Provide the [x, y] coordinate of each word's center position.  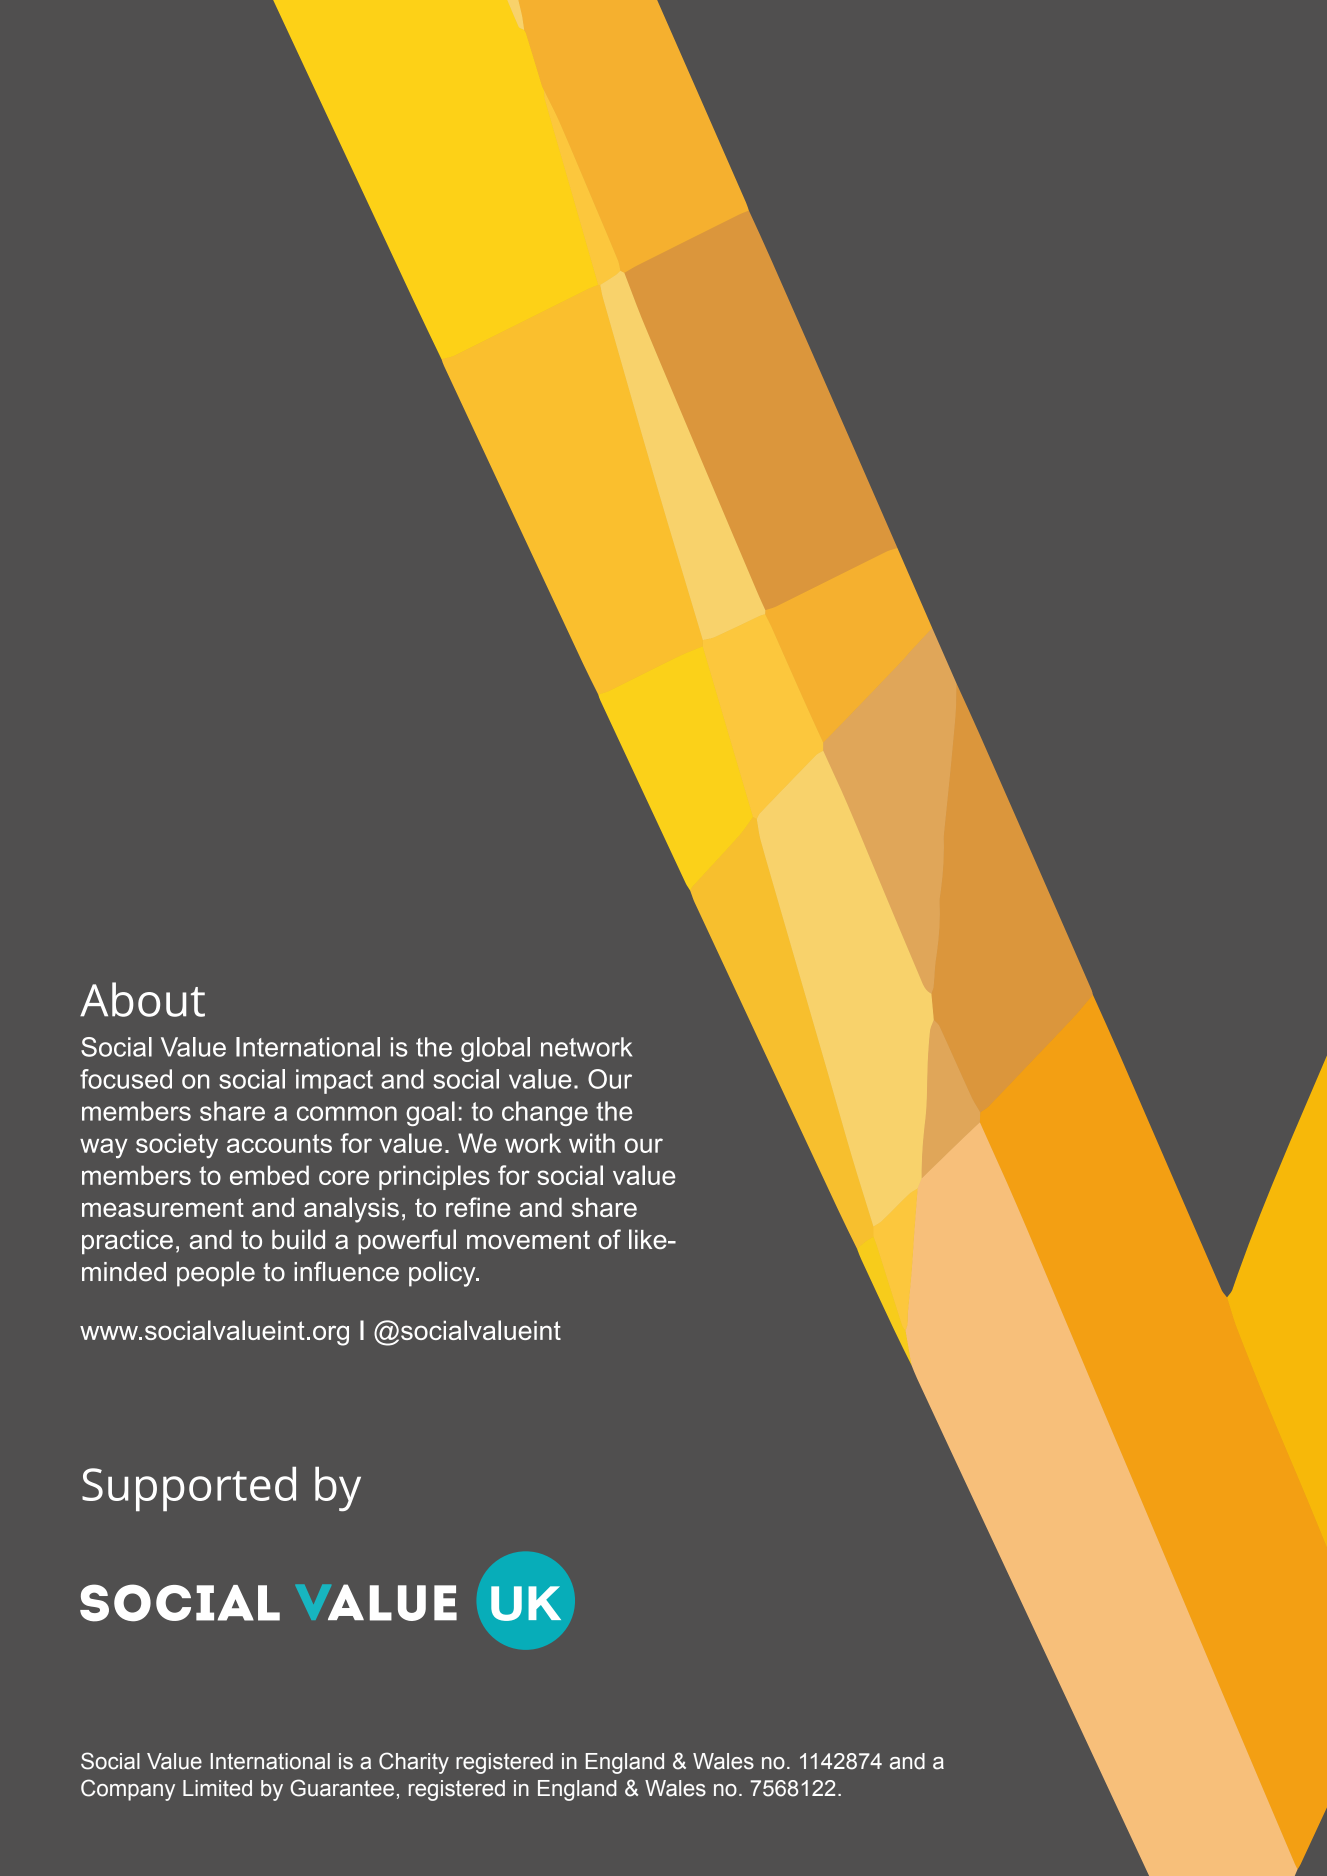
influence [346, 1271]
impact [334, 1081]
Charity [414, 1763]
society [177, 1146]
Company [128, 1790]
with [592, 1143]
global [495, 1049]
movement [528, 1240]
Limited [217, 1788]
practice [127, 1242]
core [344, 1177]
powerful [407, 1241]
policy [443, 1274]
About [142, 999]
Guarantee [342, 1788]
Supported [189, 1489]
